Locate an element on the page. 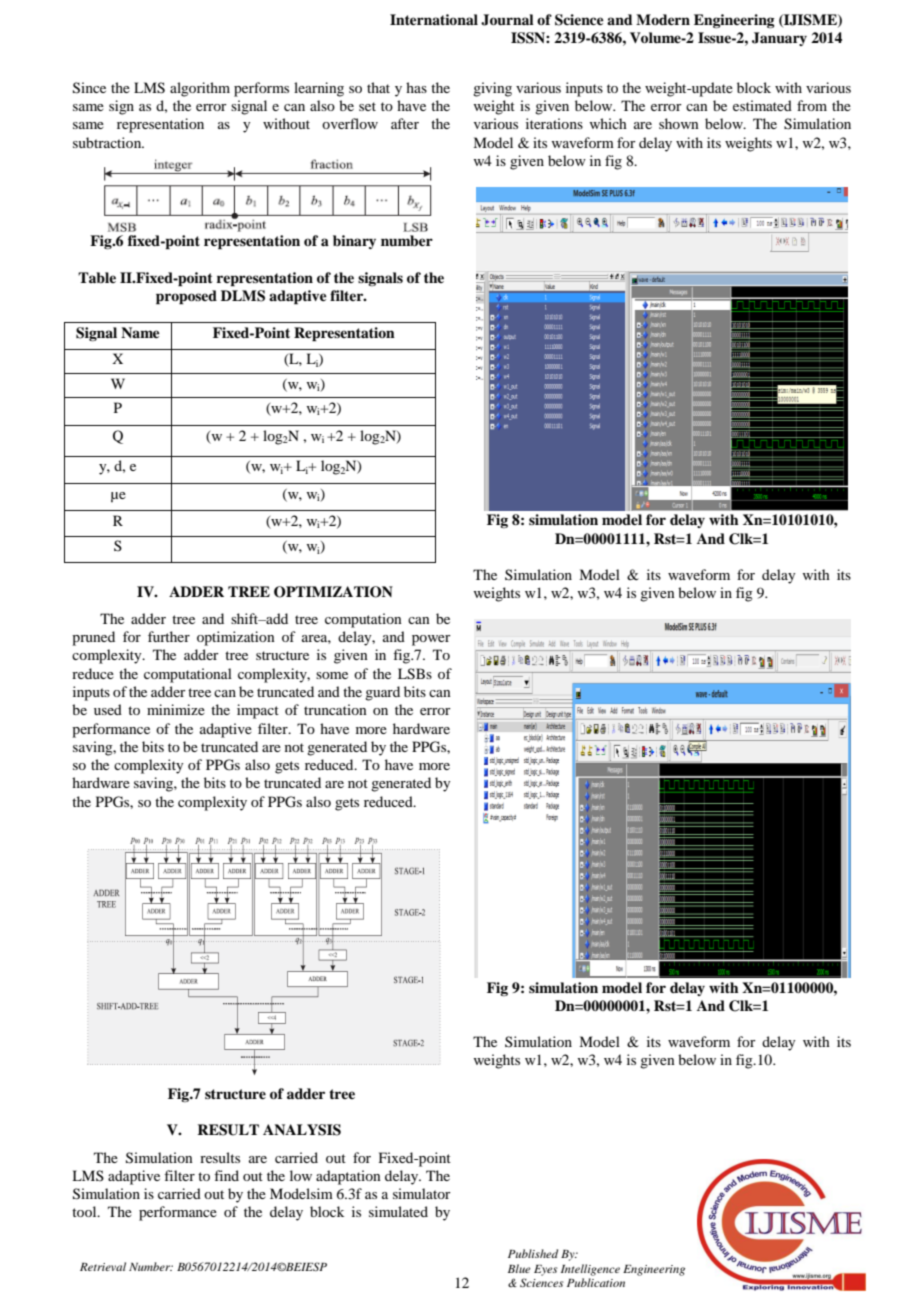  further is located at coordinates (169, 636).
